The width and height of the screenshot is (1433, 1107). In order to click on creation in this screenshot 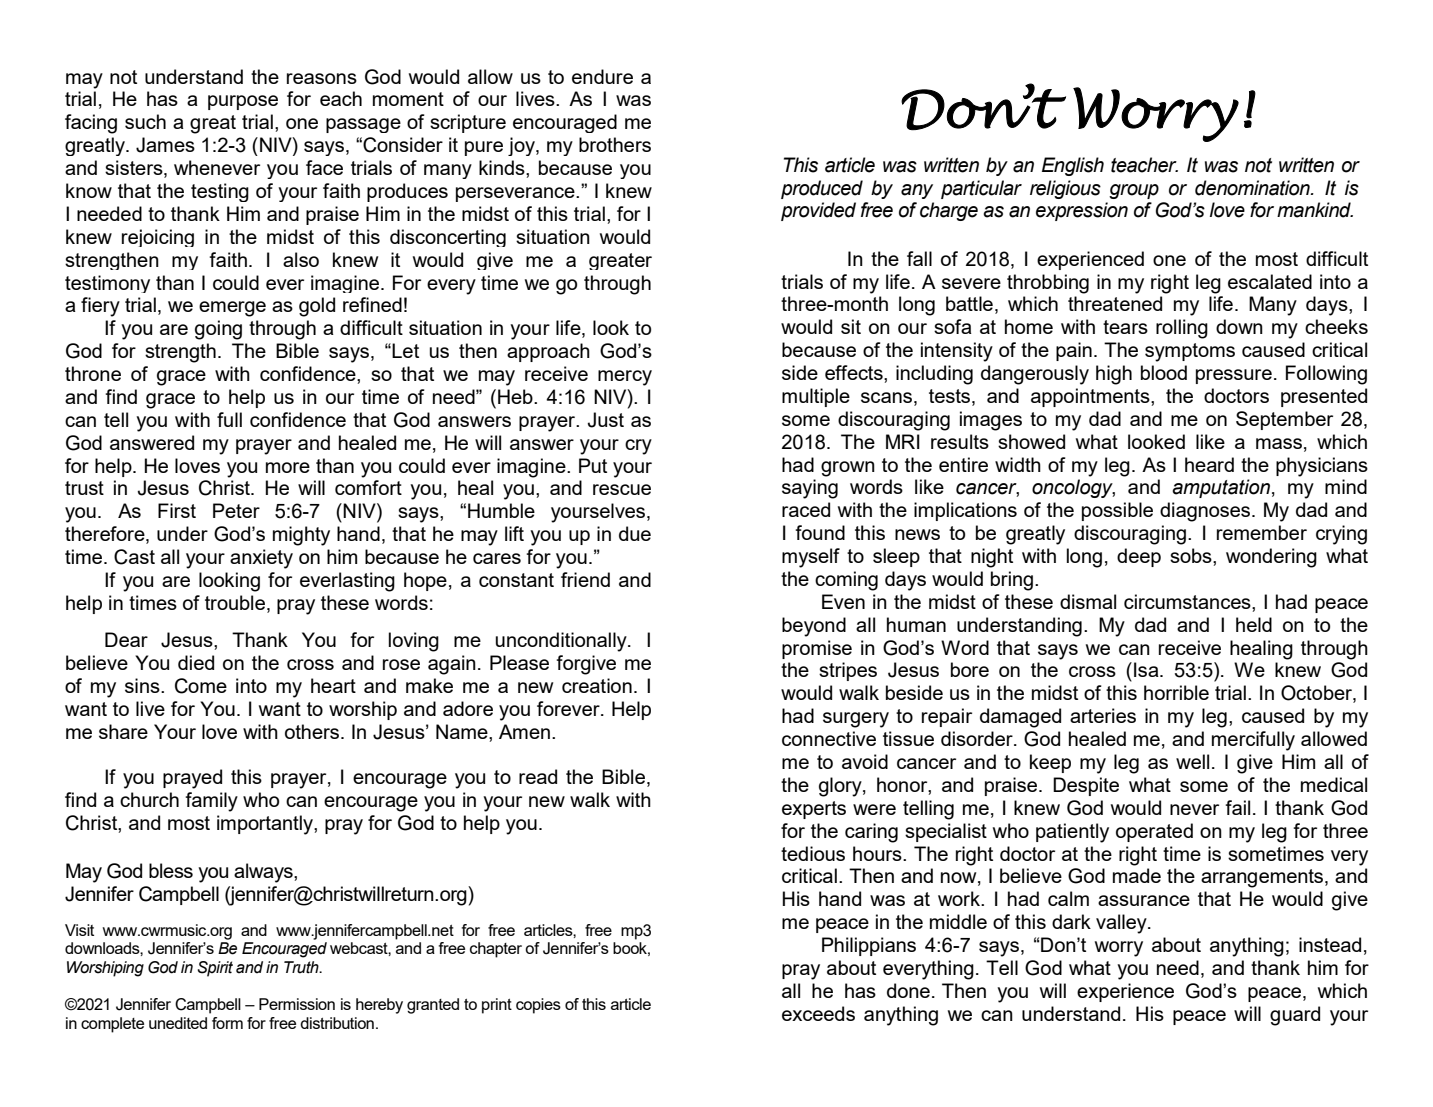, I will do `click(597, 685)`.
